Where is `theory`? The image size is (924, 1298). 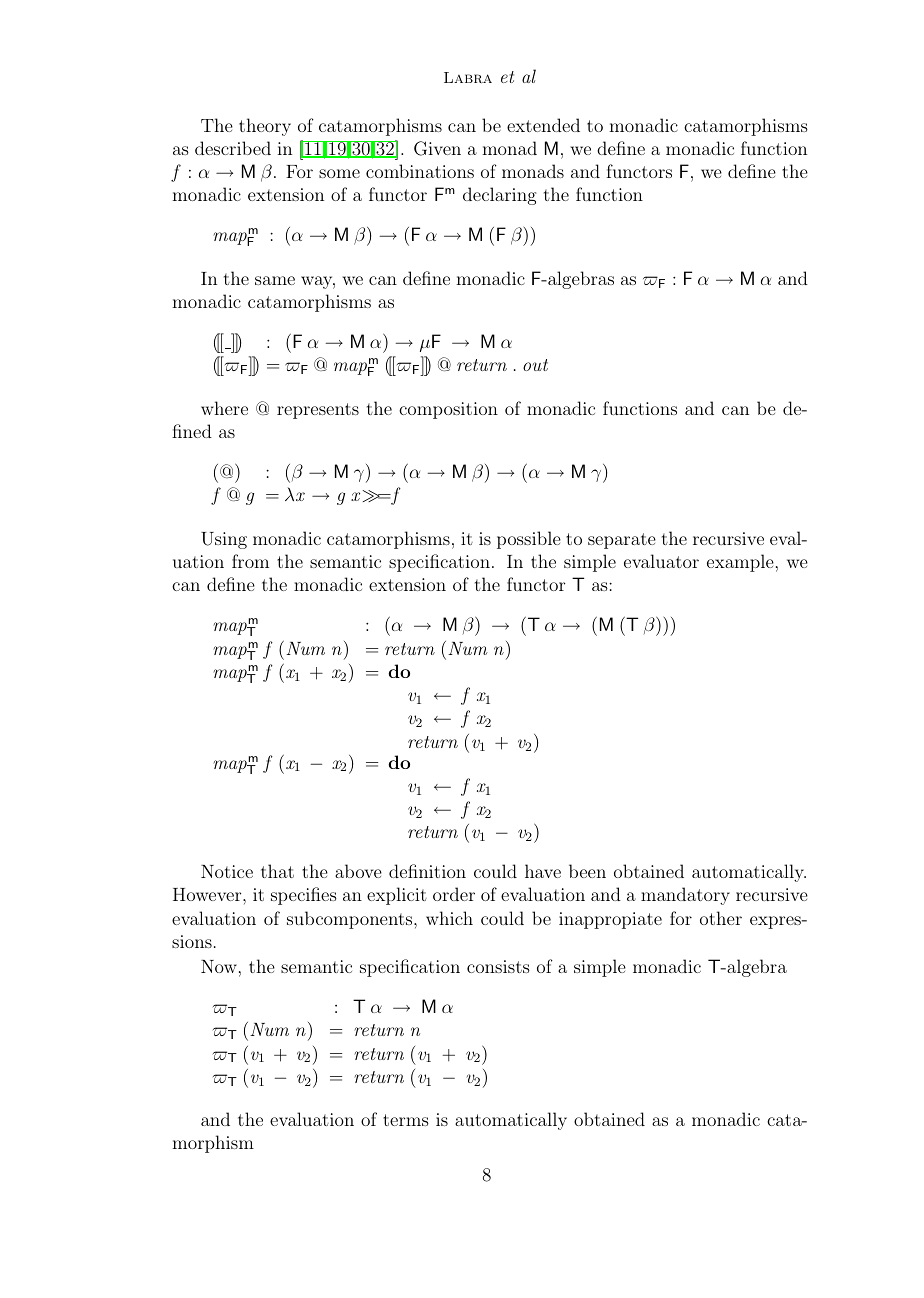
theory is located at coordinates (265, 127).
